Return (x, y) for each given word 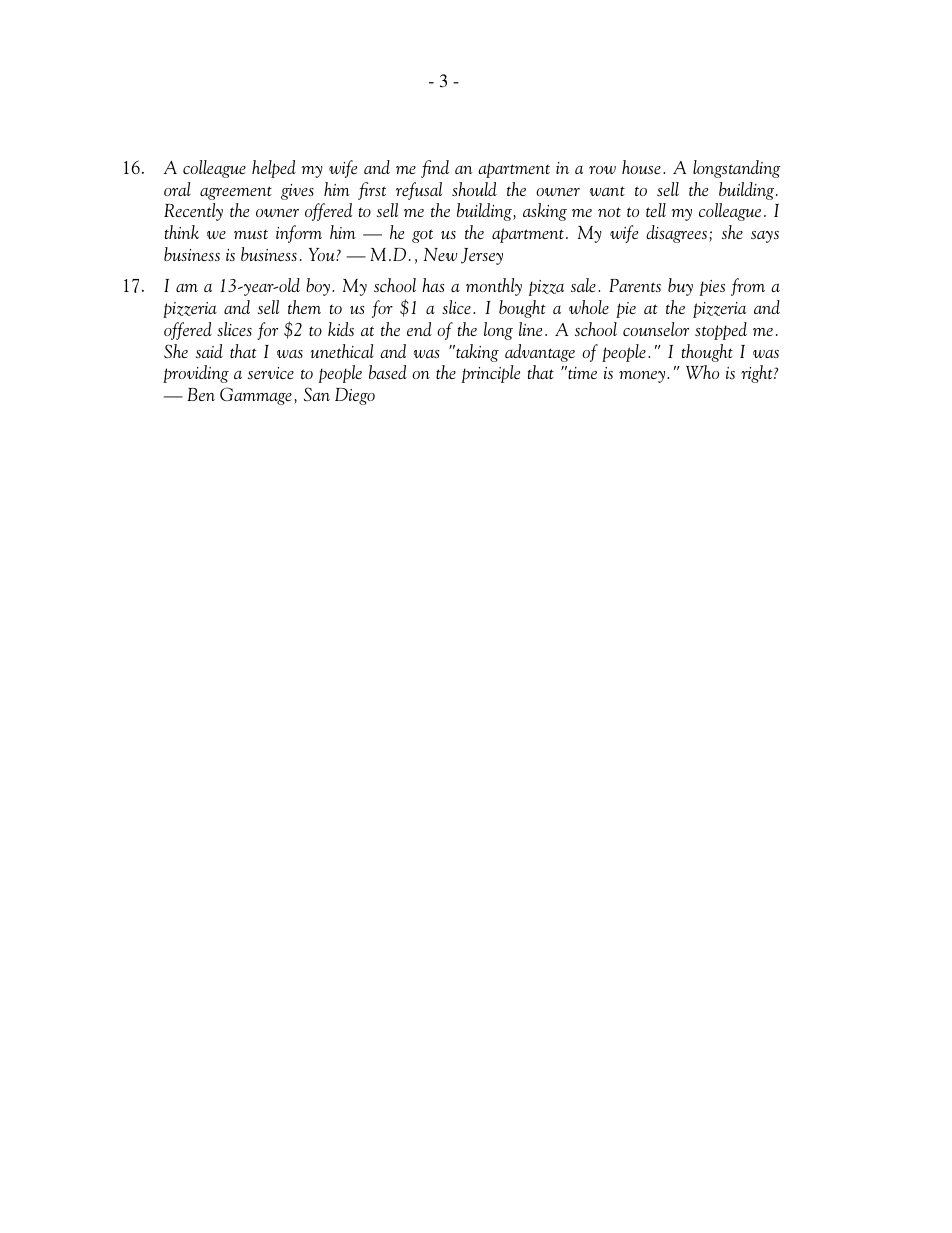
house (641, 167)
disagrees (676, 234)
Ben (201, 394)
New (440, 254)
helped (274, 169)
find (435, 169)
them (304, 307)
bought (522, 309)
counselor (656, 329)
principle (491, 374)
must (251, 234)
